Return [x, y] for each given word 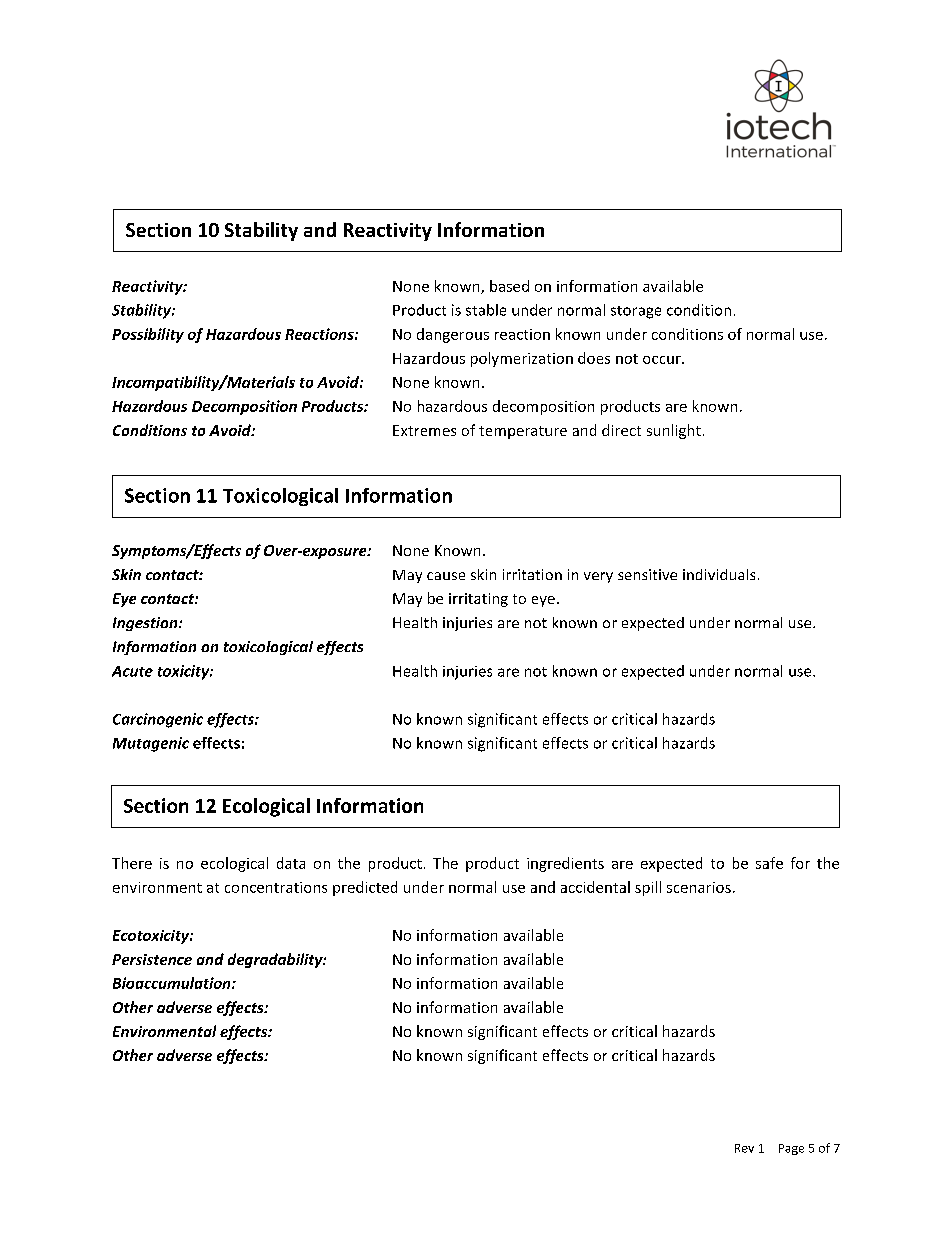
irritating [478, 600]
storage [636, 312]
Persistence [152, 959]
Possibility [148, 335]
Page [791, 1149]
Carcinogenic [158, 720]
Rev [744, 1148]
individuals [719, 574]
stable [486, 310]
